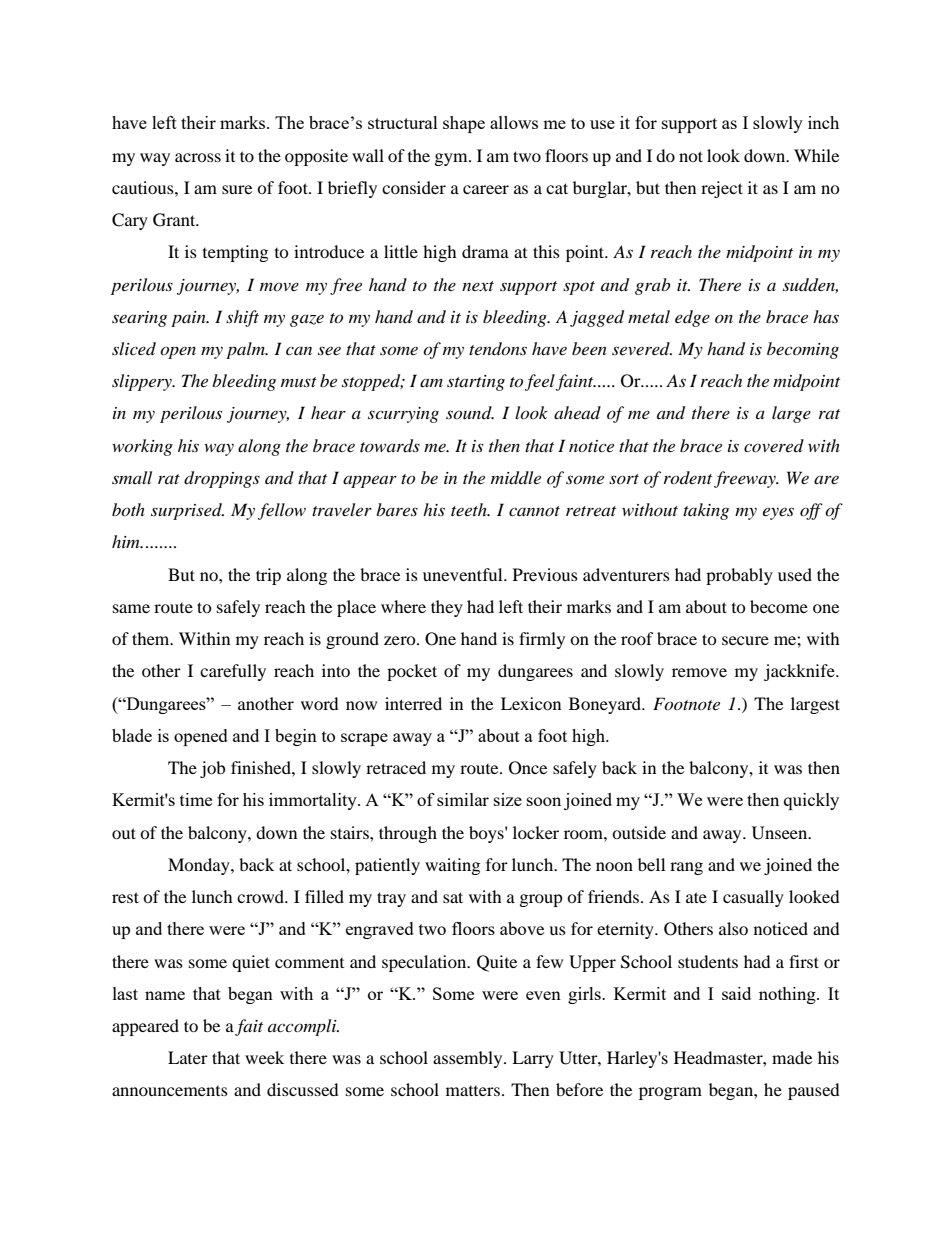 The width and height of the image is (952, 1233). I want to click on across, so click(198, 157).
